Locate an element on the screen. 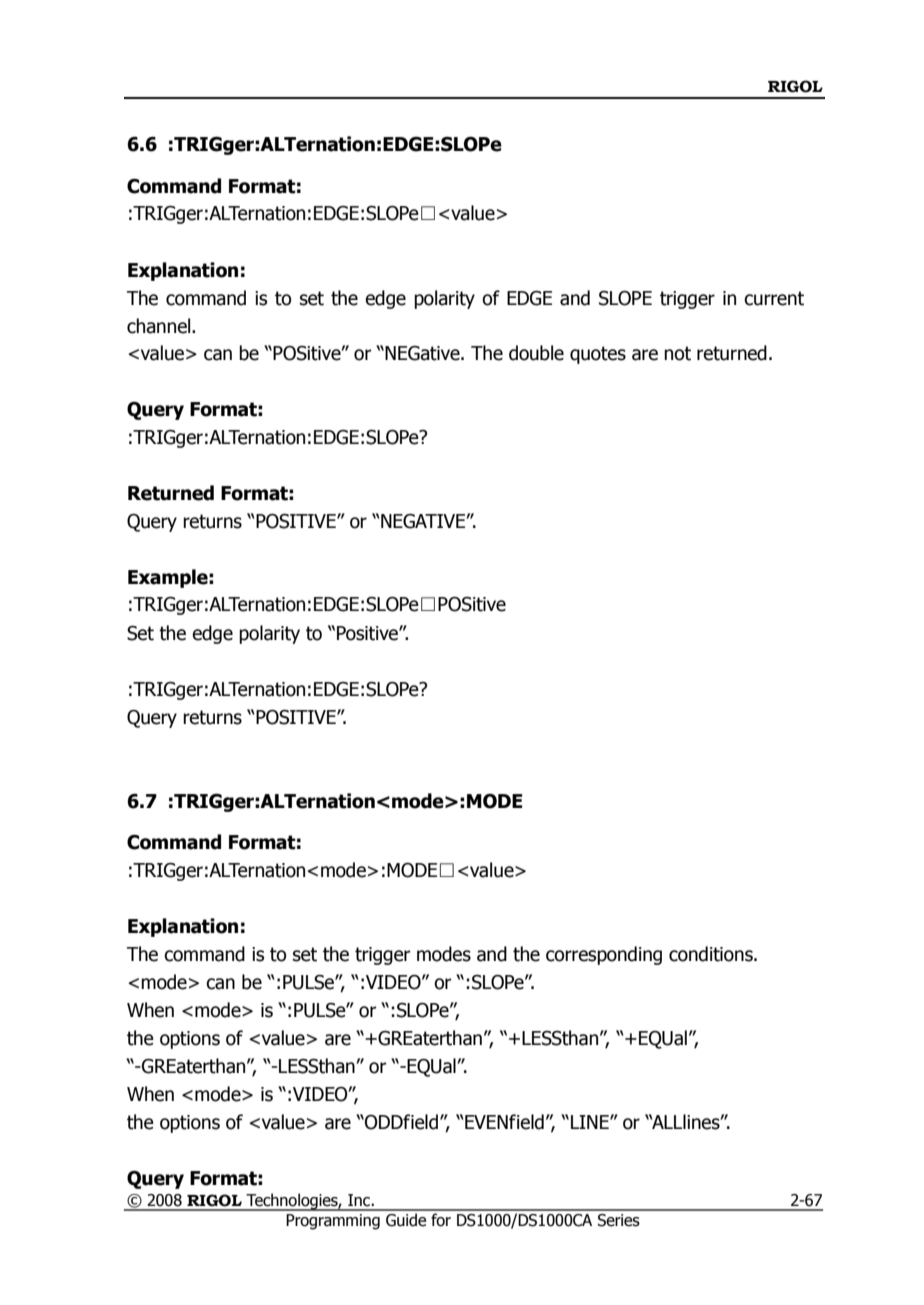 This screenshot has width=924, height=1305. conditions is located at coordinates (712, 954).
